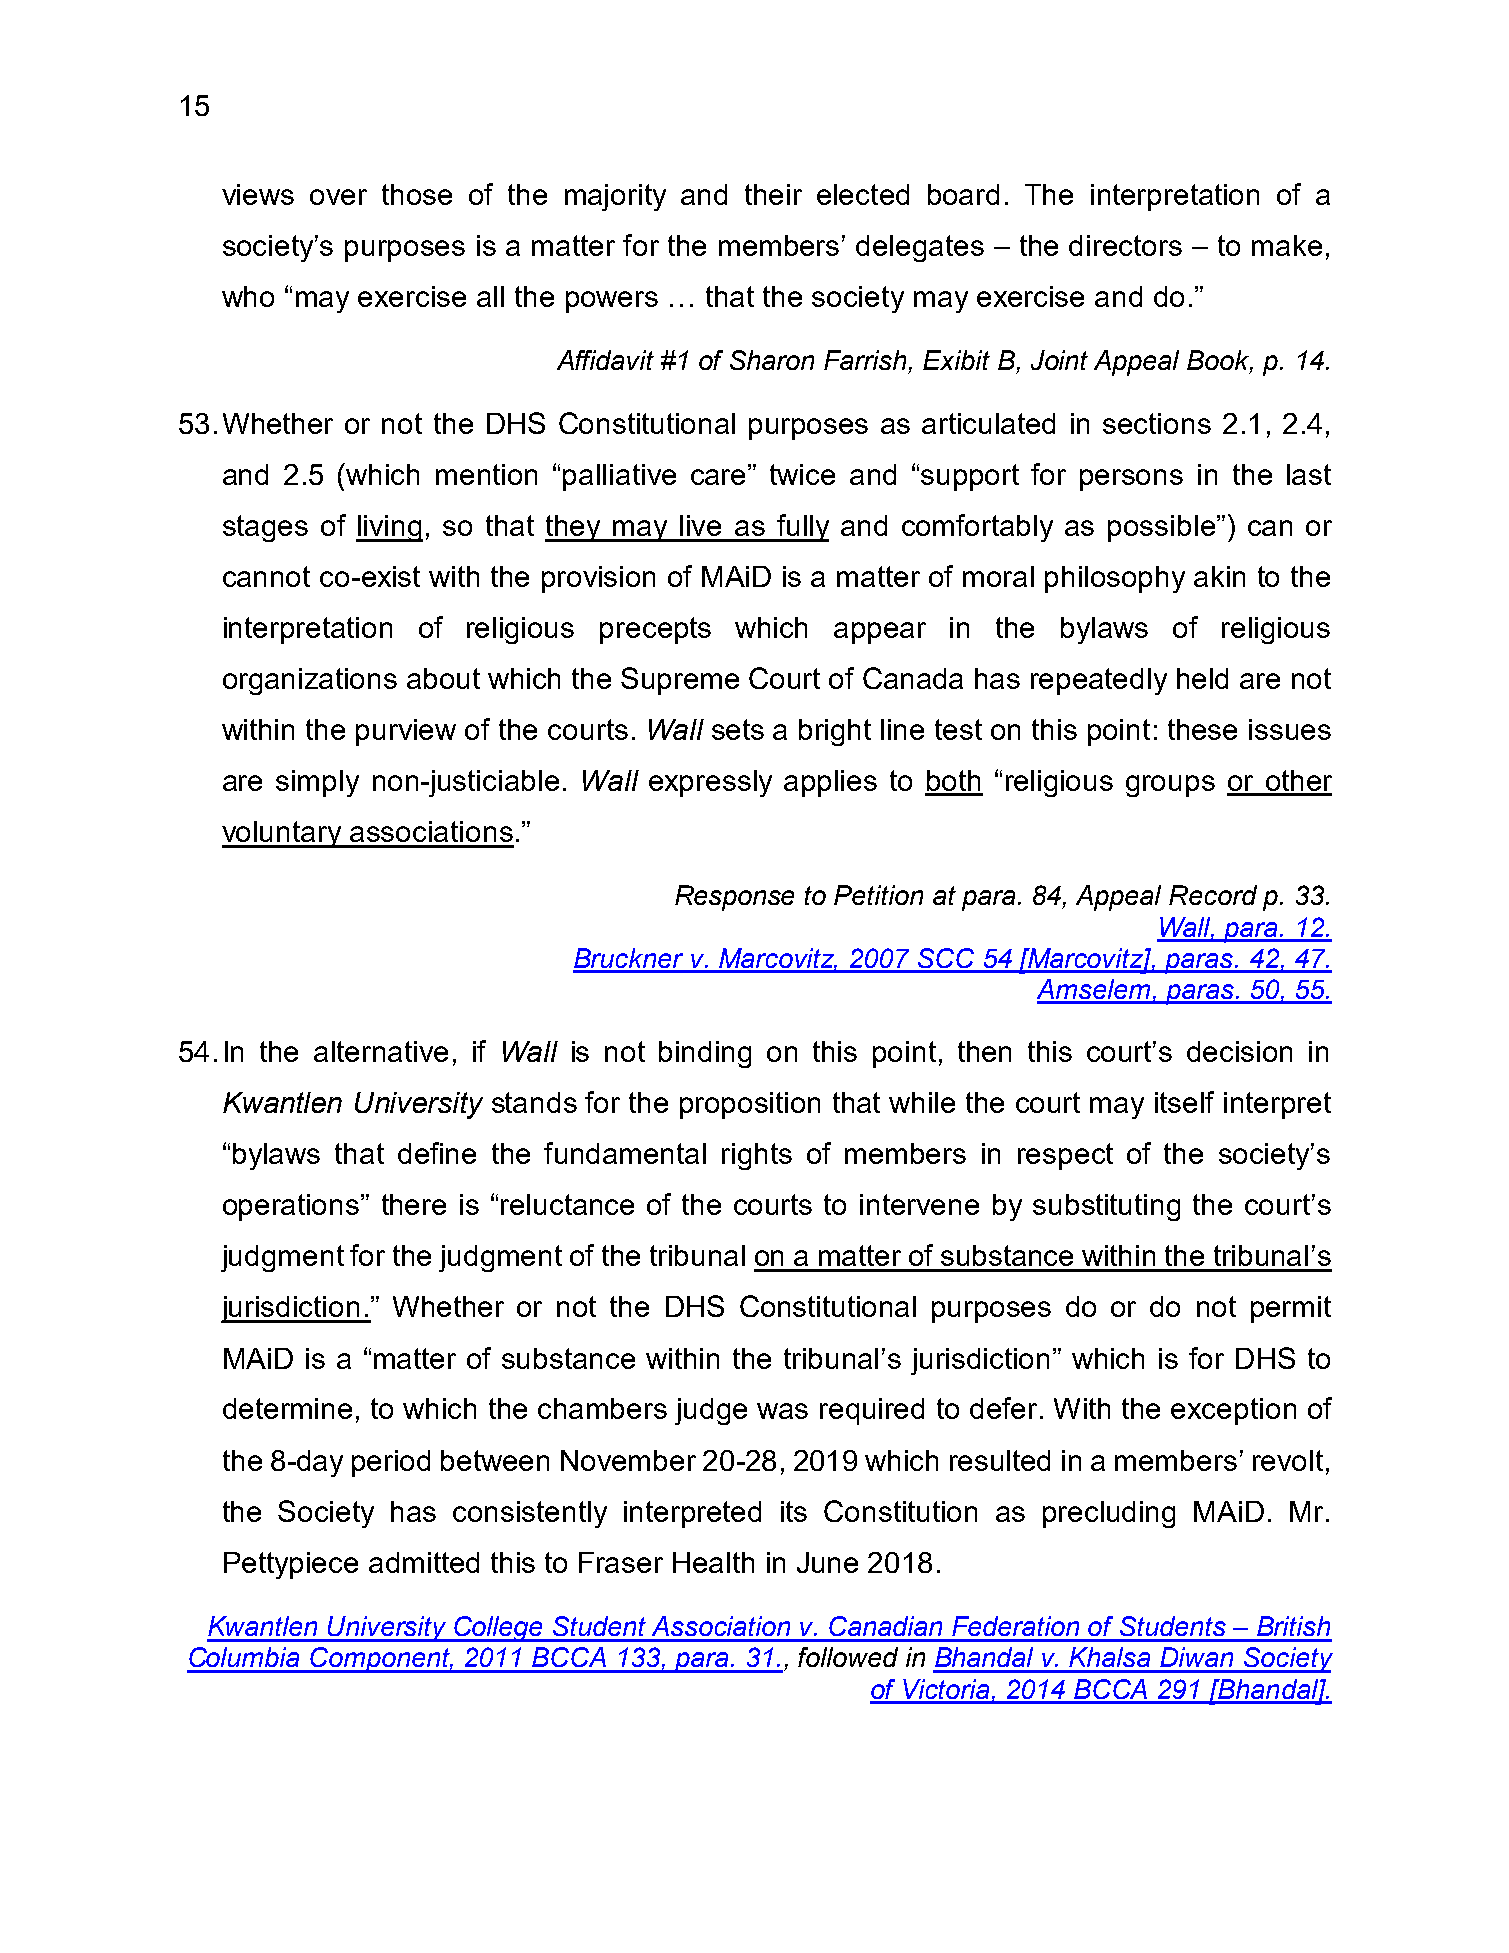 The image size is (1509, 1953). I want to click on June, so click(827, 1562).
